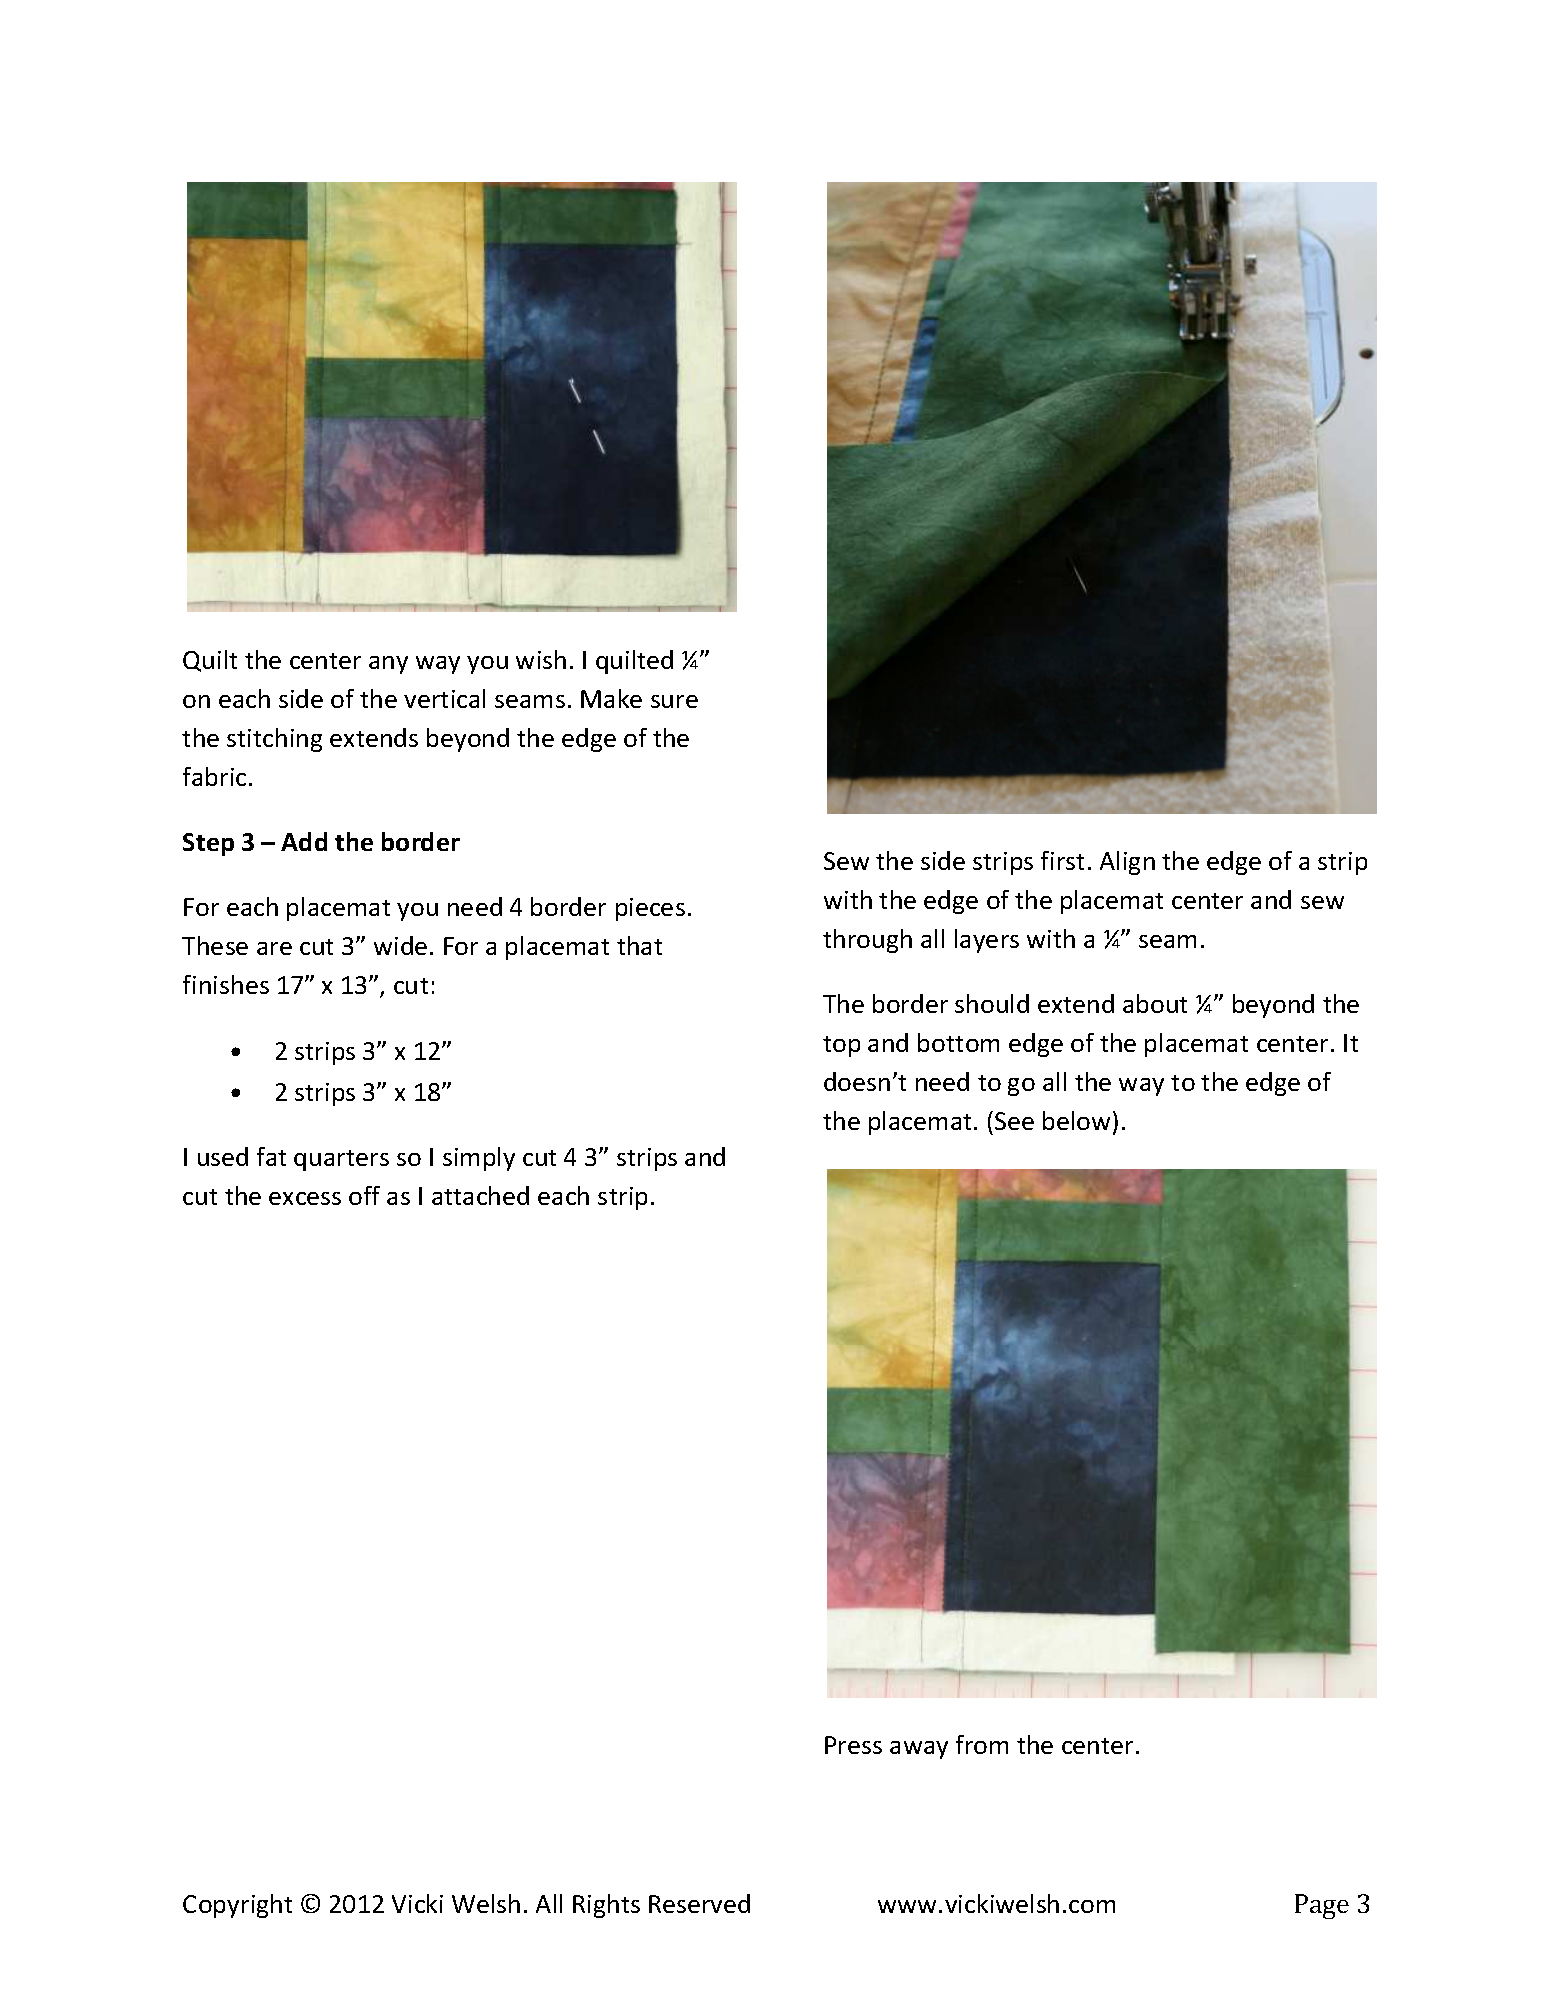 The height and width of the screenshot is (2013, 1555). Describe the element at coordinates (674, 701) in the screenshot. I see `sure` at that location.
